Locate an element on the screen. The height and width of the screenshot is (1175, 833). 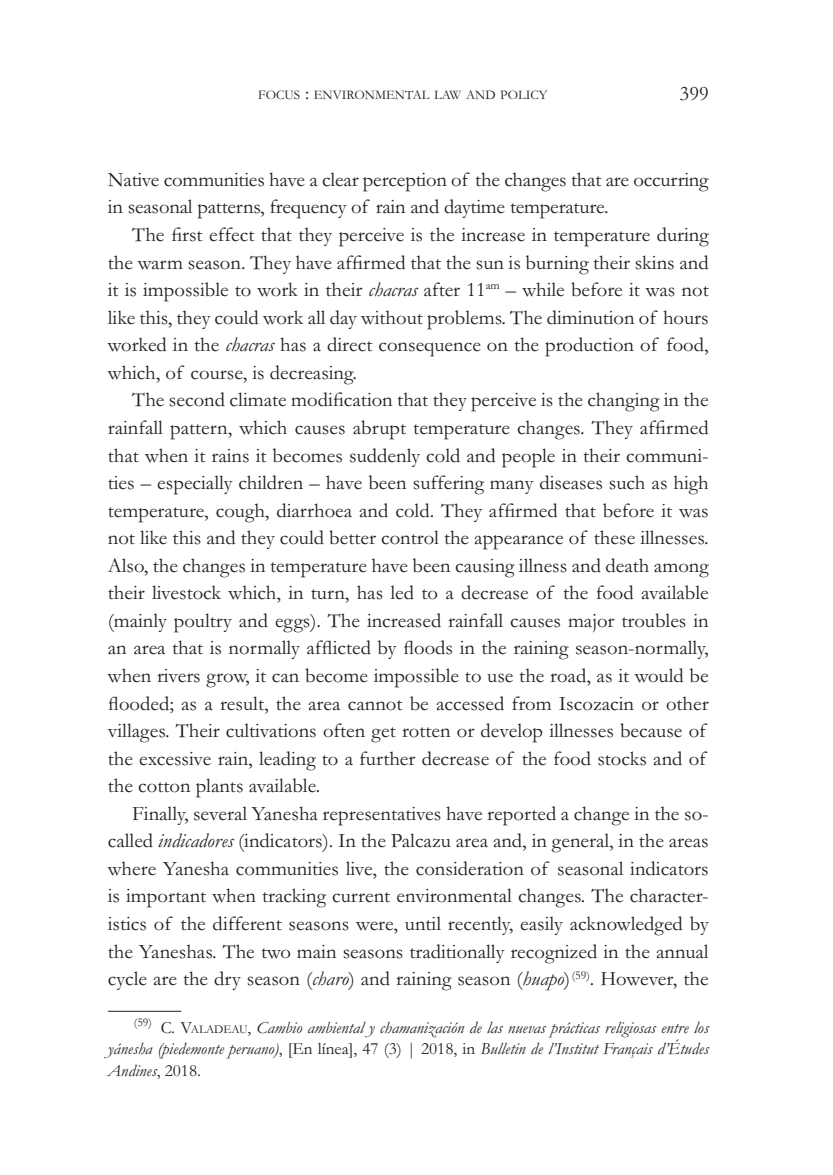
dry is located at coordinates (227, 980).
